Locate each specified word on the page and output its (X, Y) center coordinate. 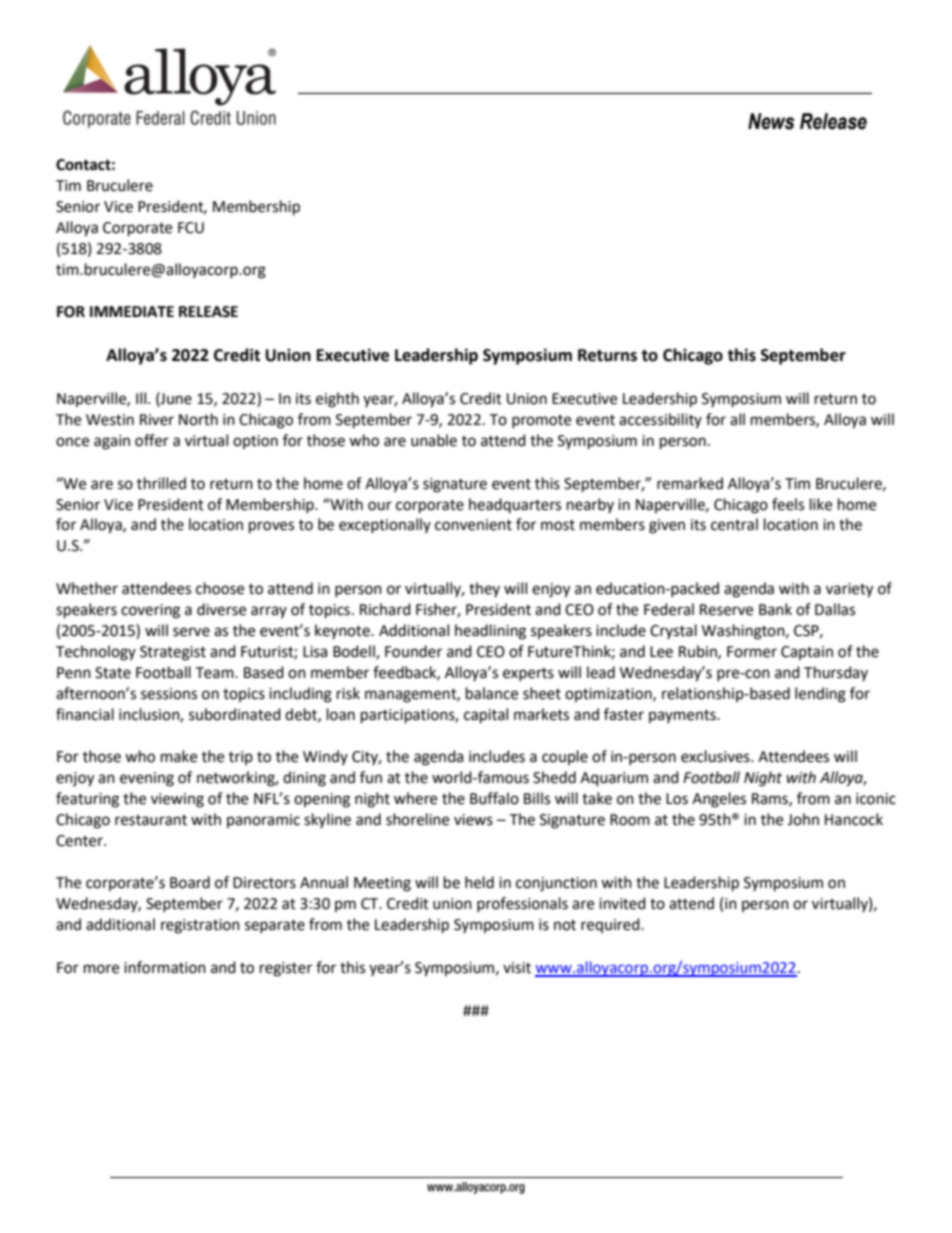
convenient (473, 525)
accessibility (660, 420)
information (165, 967)
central (734, 524)
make (179, 756)
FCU (191, 228)
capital (486, 716)
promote (541, 421)
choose (220, 588)
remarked (690, 483)
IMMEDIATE (132, 311)
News (771, 121)
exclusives (716, 756)
